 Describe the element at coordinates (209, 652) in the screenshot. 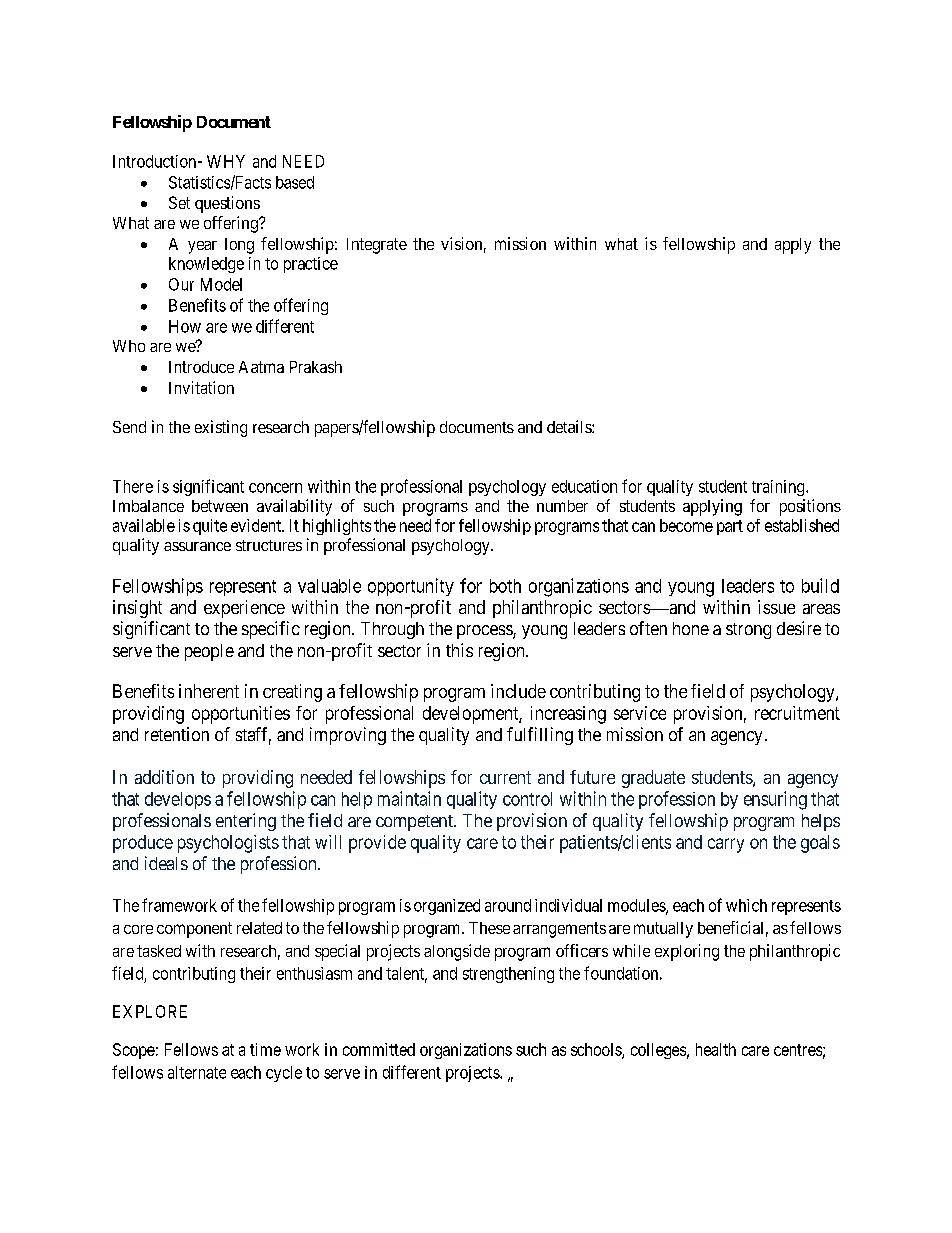

I see `people` at that location.
